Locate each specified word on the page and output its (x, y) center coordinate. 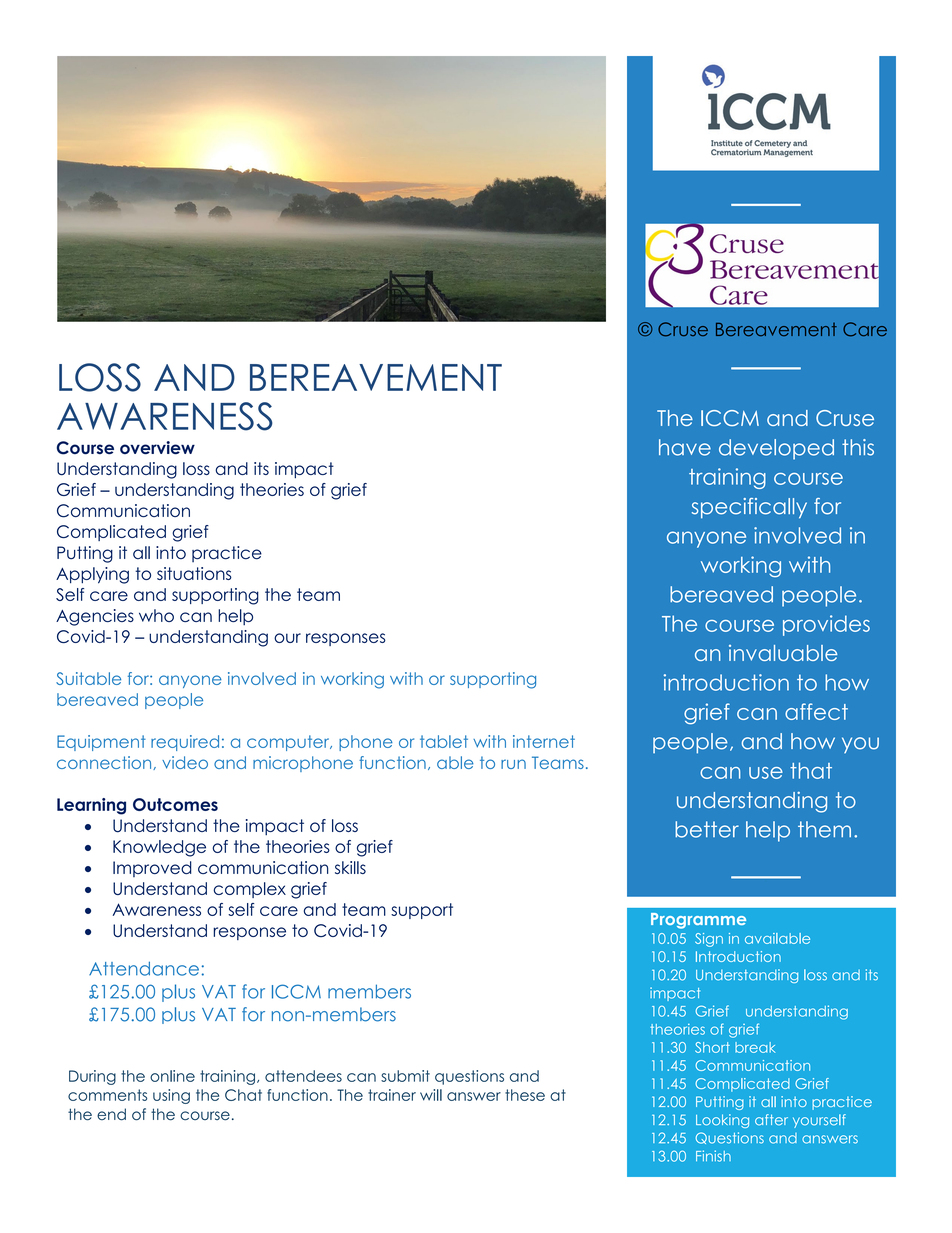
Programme (698, 921)
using (171, 1096)
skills (350, 867)
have (685, 447)
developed (776, 449)
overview (157, 447)
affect (816, 711)
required (185, 743)
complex (249, 890)
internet (544, 741)
